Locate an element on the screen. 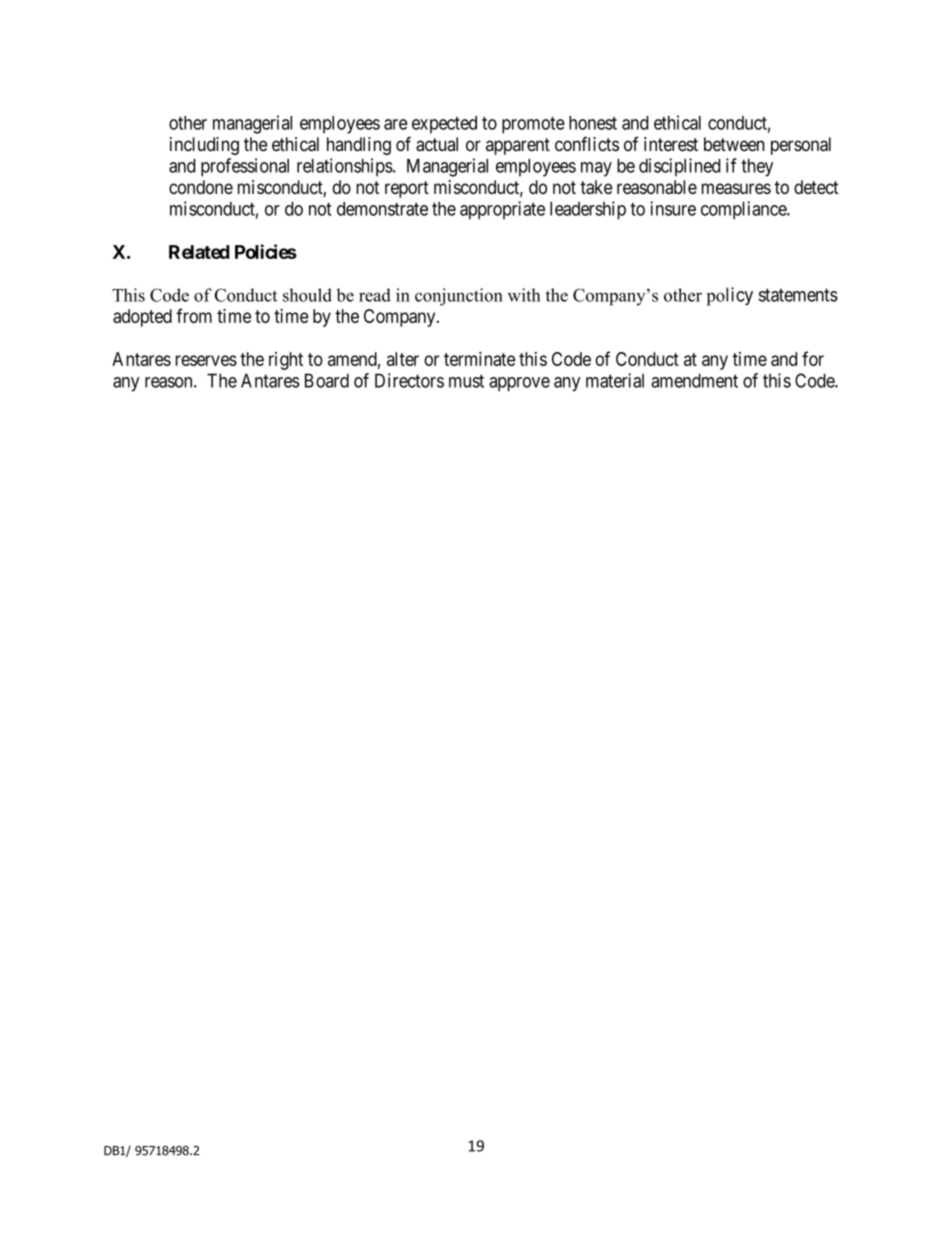  including is located at coordinates (204, 146).
